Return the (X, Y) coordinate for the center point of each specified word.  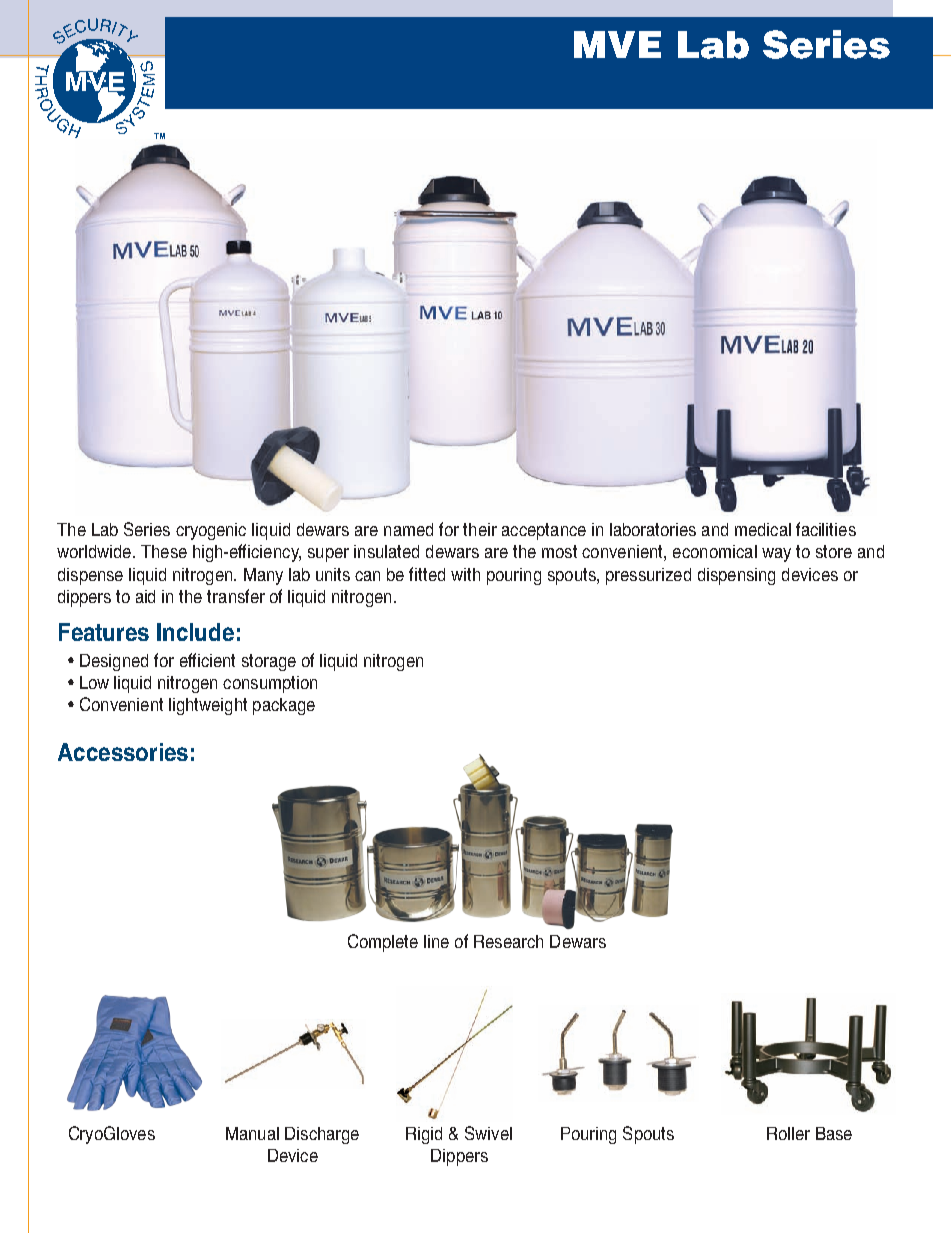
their (480, 529)
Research (508, 941)
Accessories (123, 752)
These (164, 551)
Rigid (424, 1135)
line (436, 941)
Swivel (488, 1133)
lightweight (208, 706)
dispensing (736, 576)
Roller (788, 1133)
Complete (383, 943)
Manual (252, 1133)
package (284, 706)
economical (715, 551)
